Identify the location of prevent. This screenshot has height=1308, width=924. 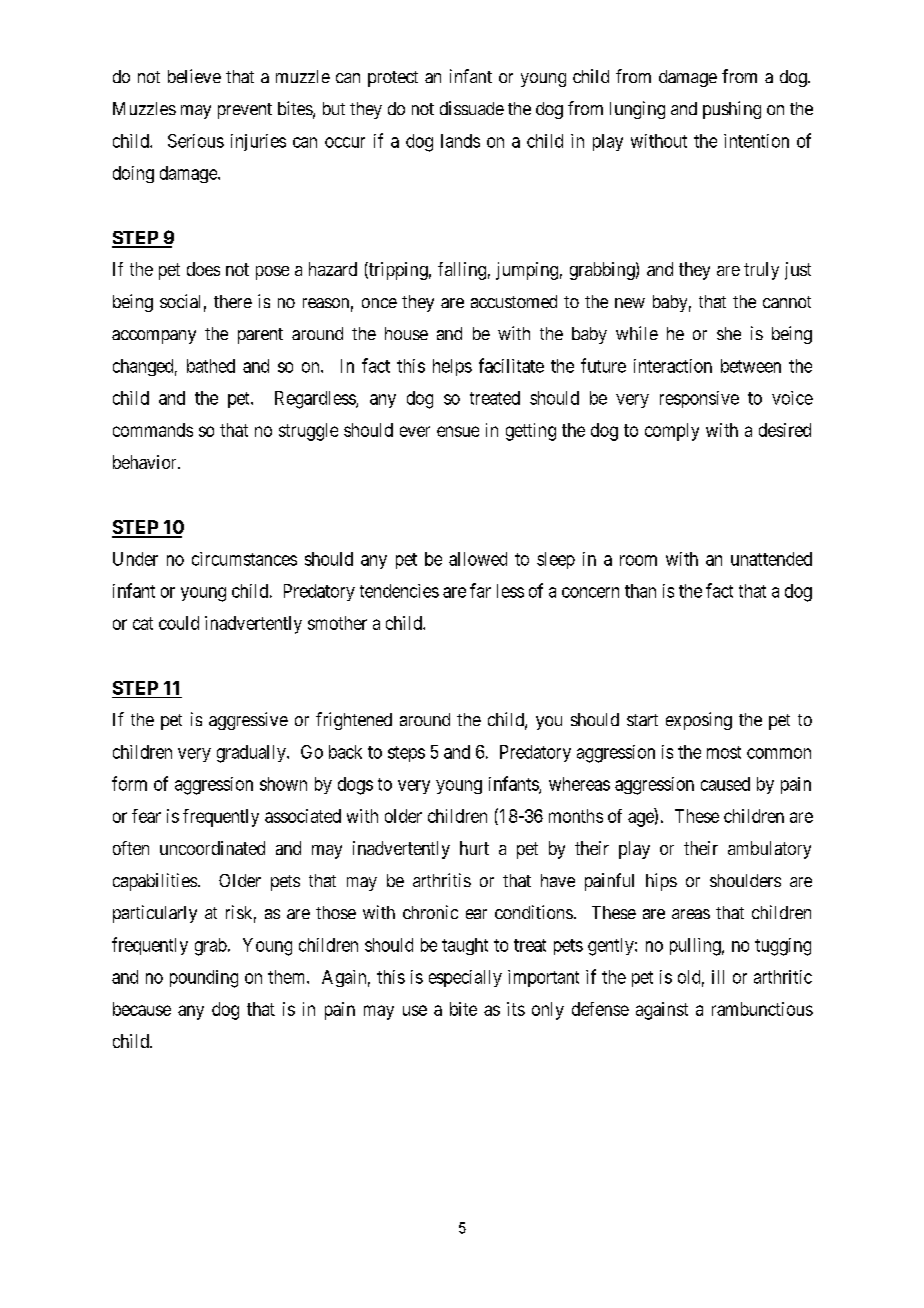
(245, 111).
